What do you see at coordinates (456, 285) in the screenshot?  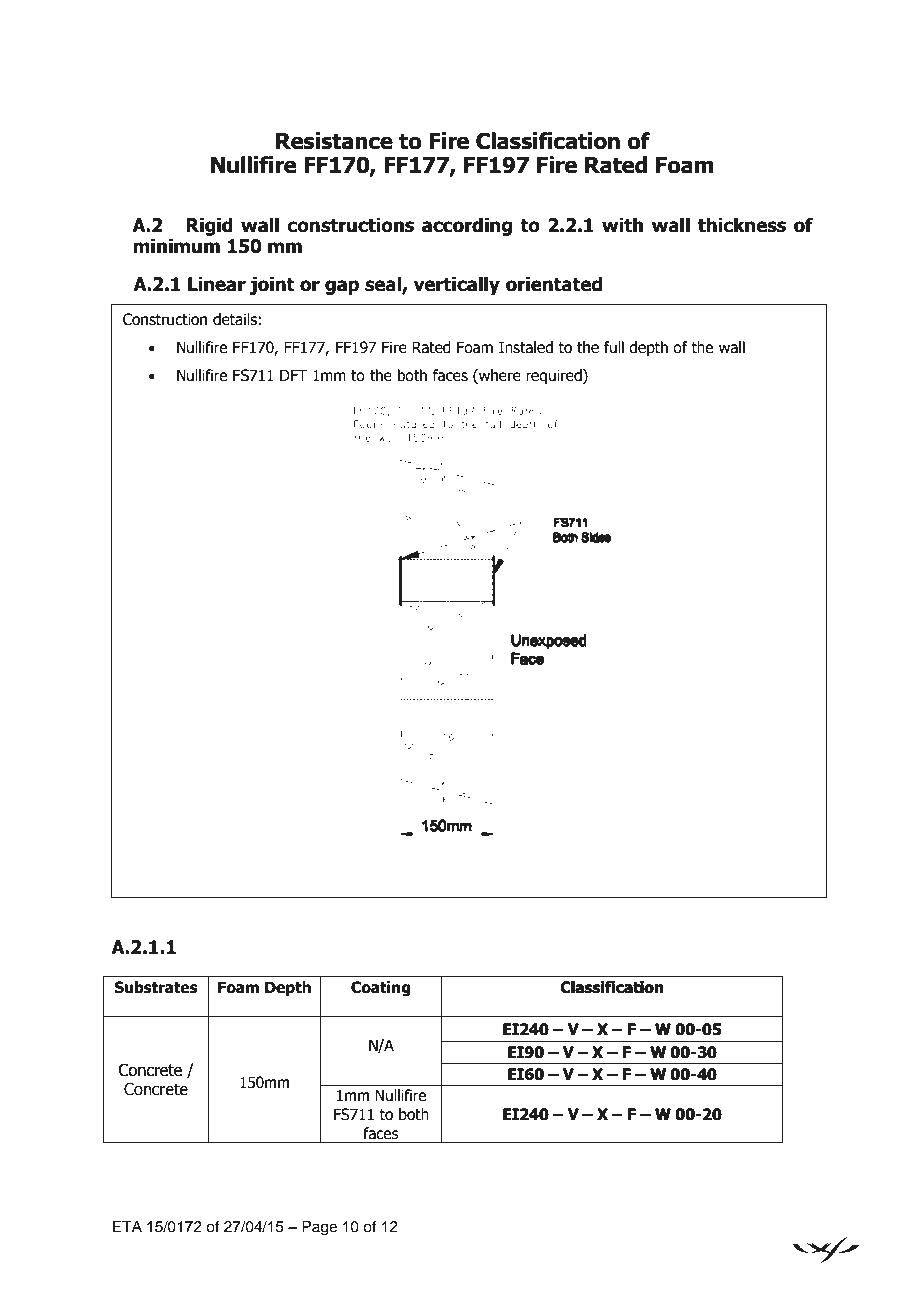 I see `vertically` at bounding box center [456, 285].
